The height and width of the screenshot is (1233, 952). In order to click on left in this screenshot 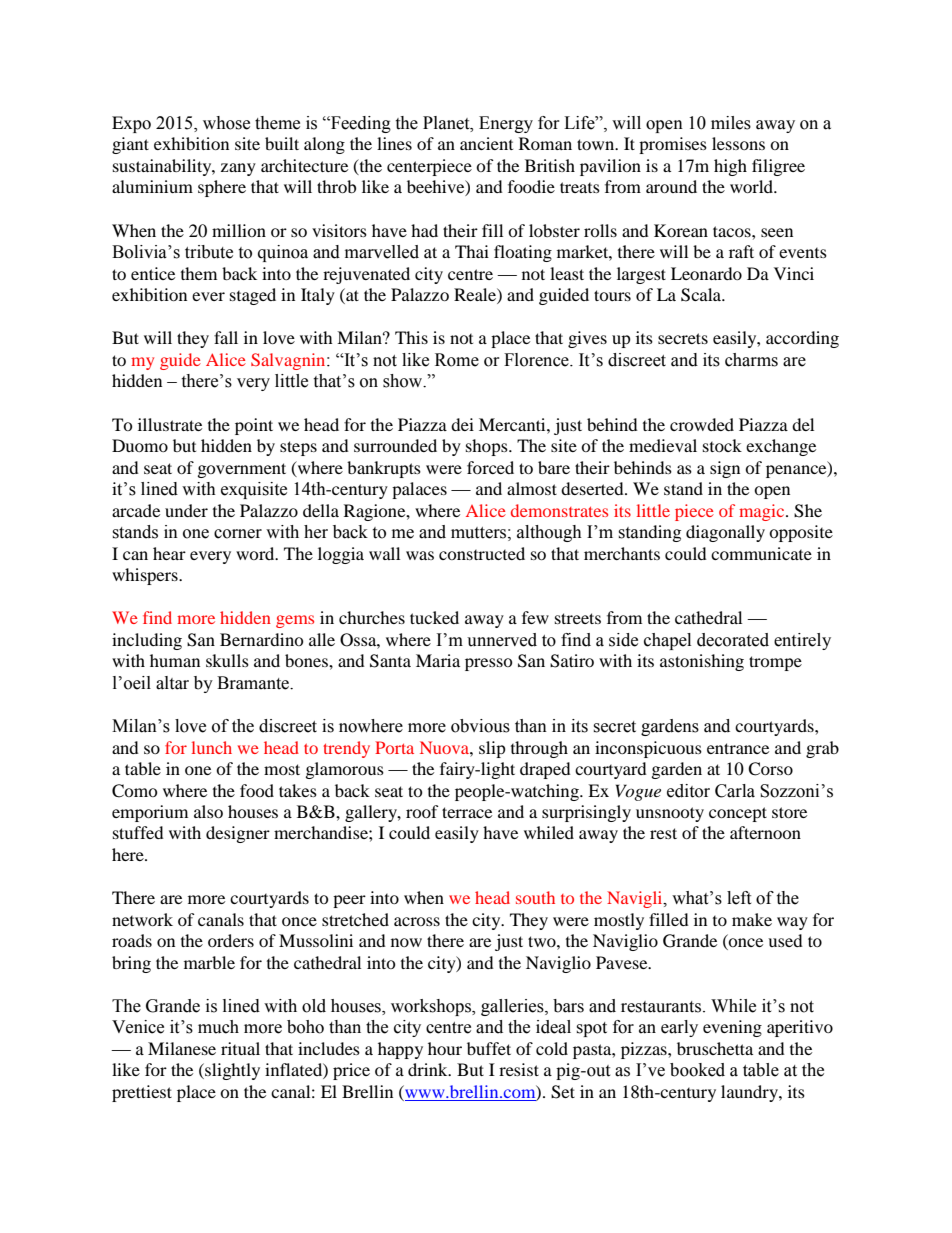, I will do `click(739, 898)`.
